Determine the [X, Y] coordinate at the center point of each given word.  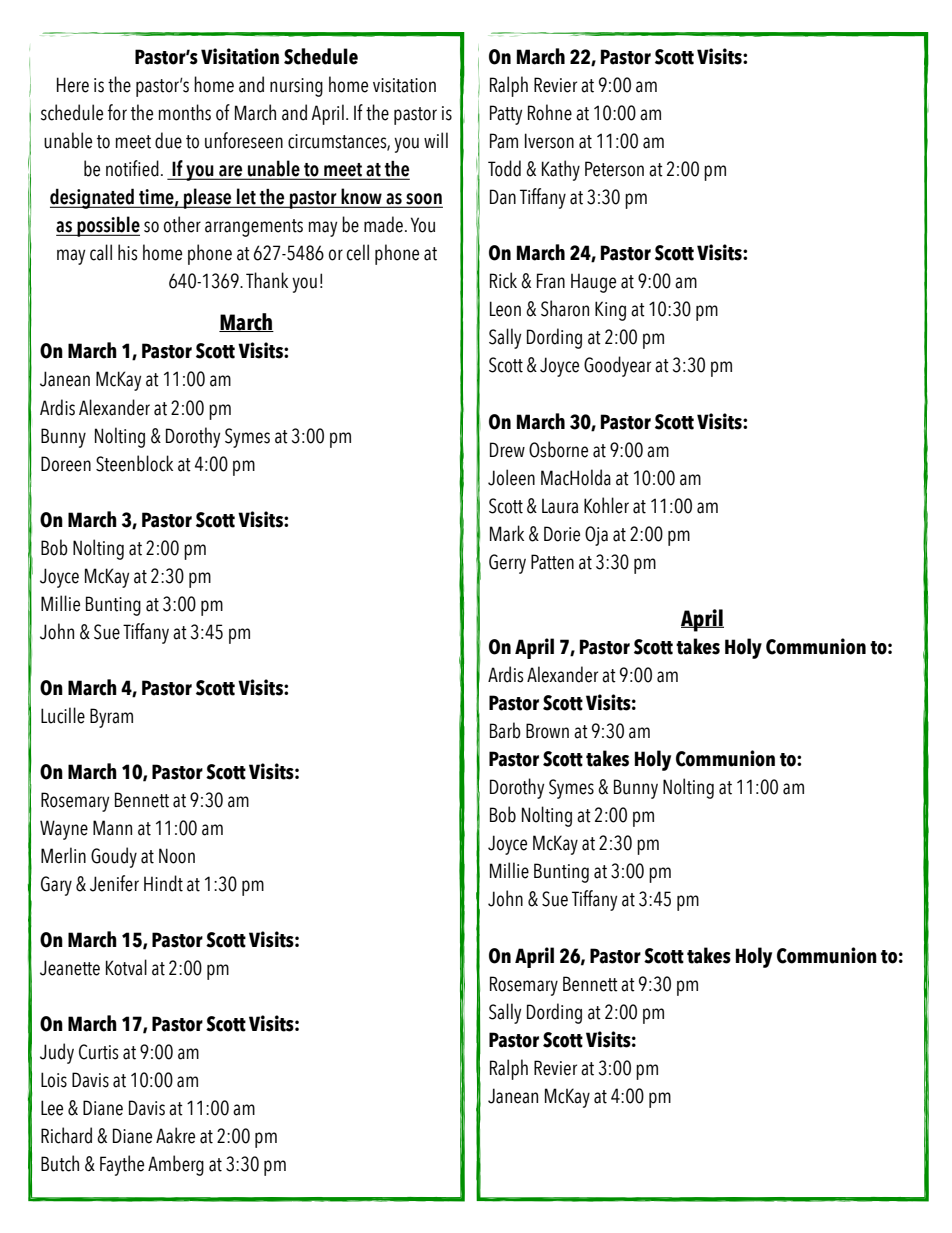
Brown [547, 731]
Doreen [66, 464]
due [168, 140]
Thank [267, 280]
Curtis [99, 1052]
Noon [177, 856]
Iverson [549, 141]
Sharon [565, 308]
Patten [552, 562]
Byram [111, 718]
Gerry [507, 564]
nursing [296, 87]
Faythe [122, 1165]
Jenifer [114, 883]
